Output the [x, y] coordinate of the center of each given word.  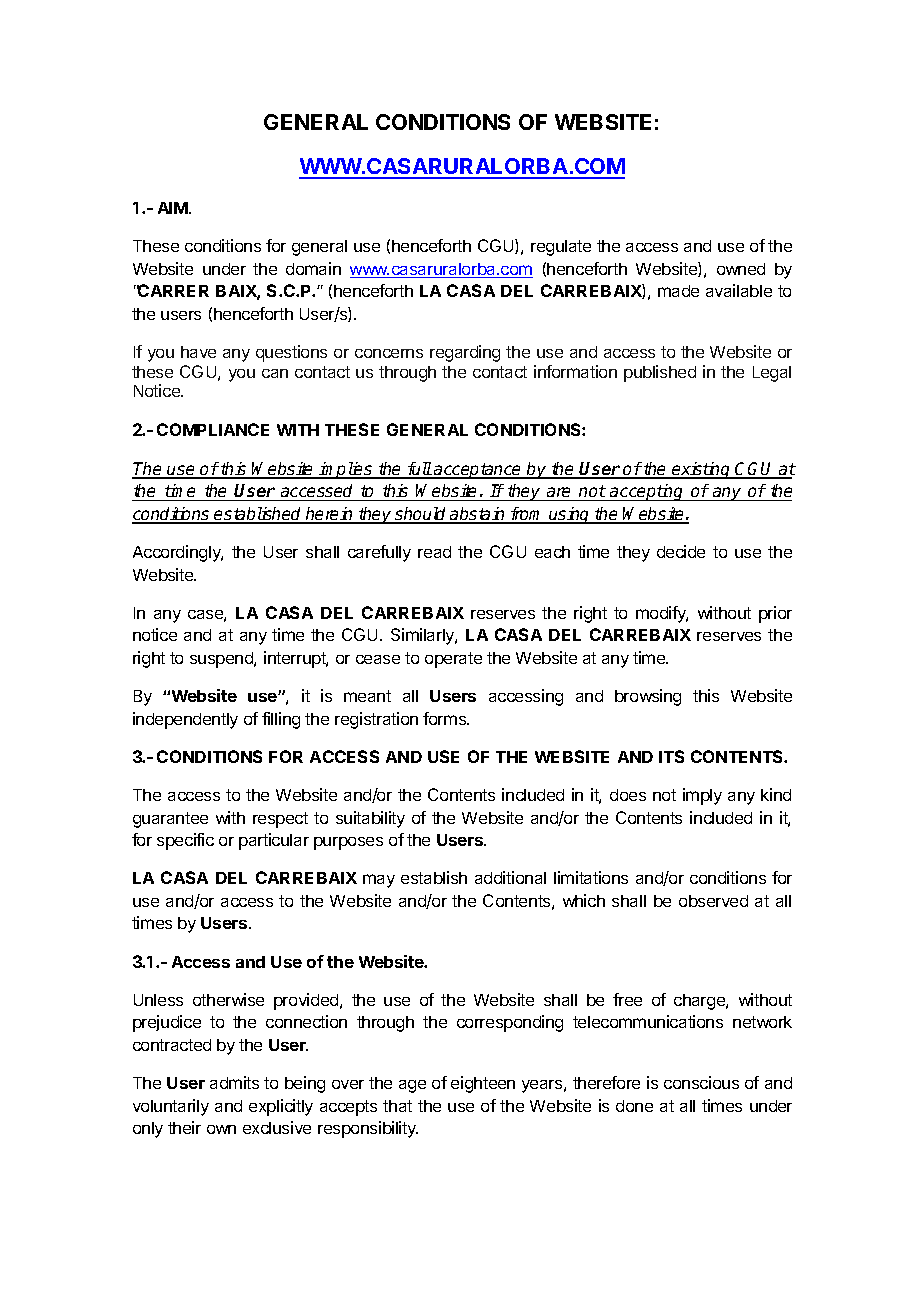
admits [234, 1082]
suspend [222, 660]
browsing [648, 697]
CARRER [173, 290]
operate [453, 660]
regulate [561, 248]
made [678, 291]
